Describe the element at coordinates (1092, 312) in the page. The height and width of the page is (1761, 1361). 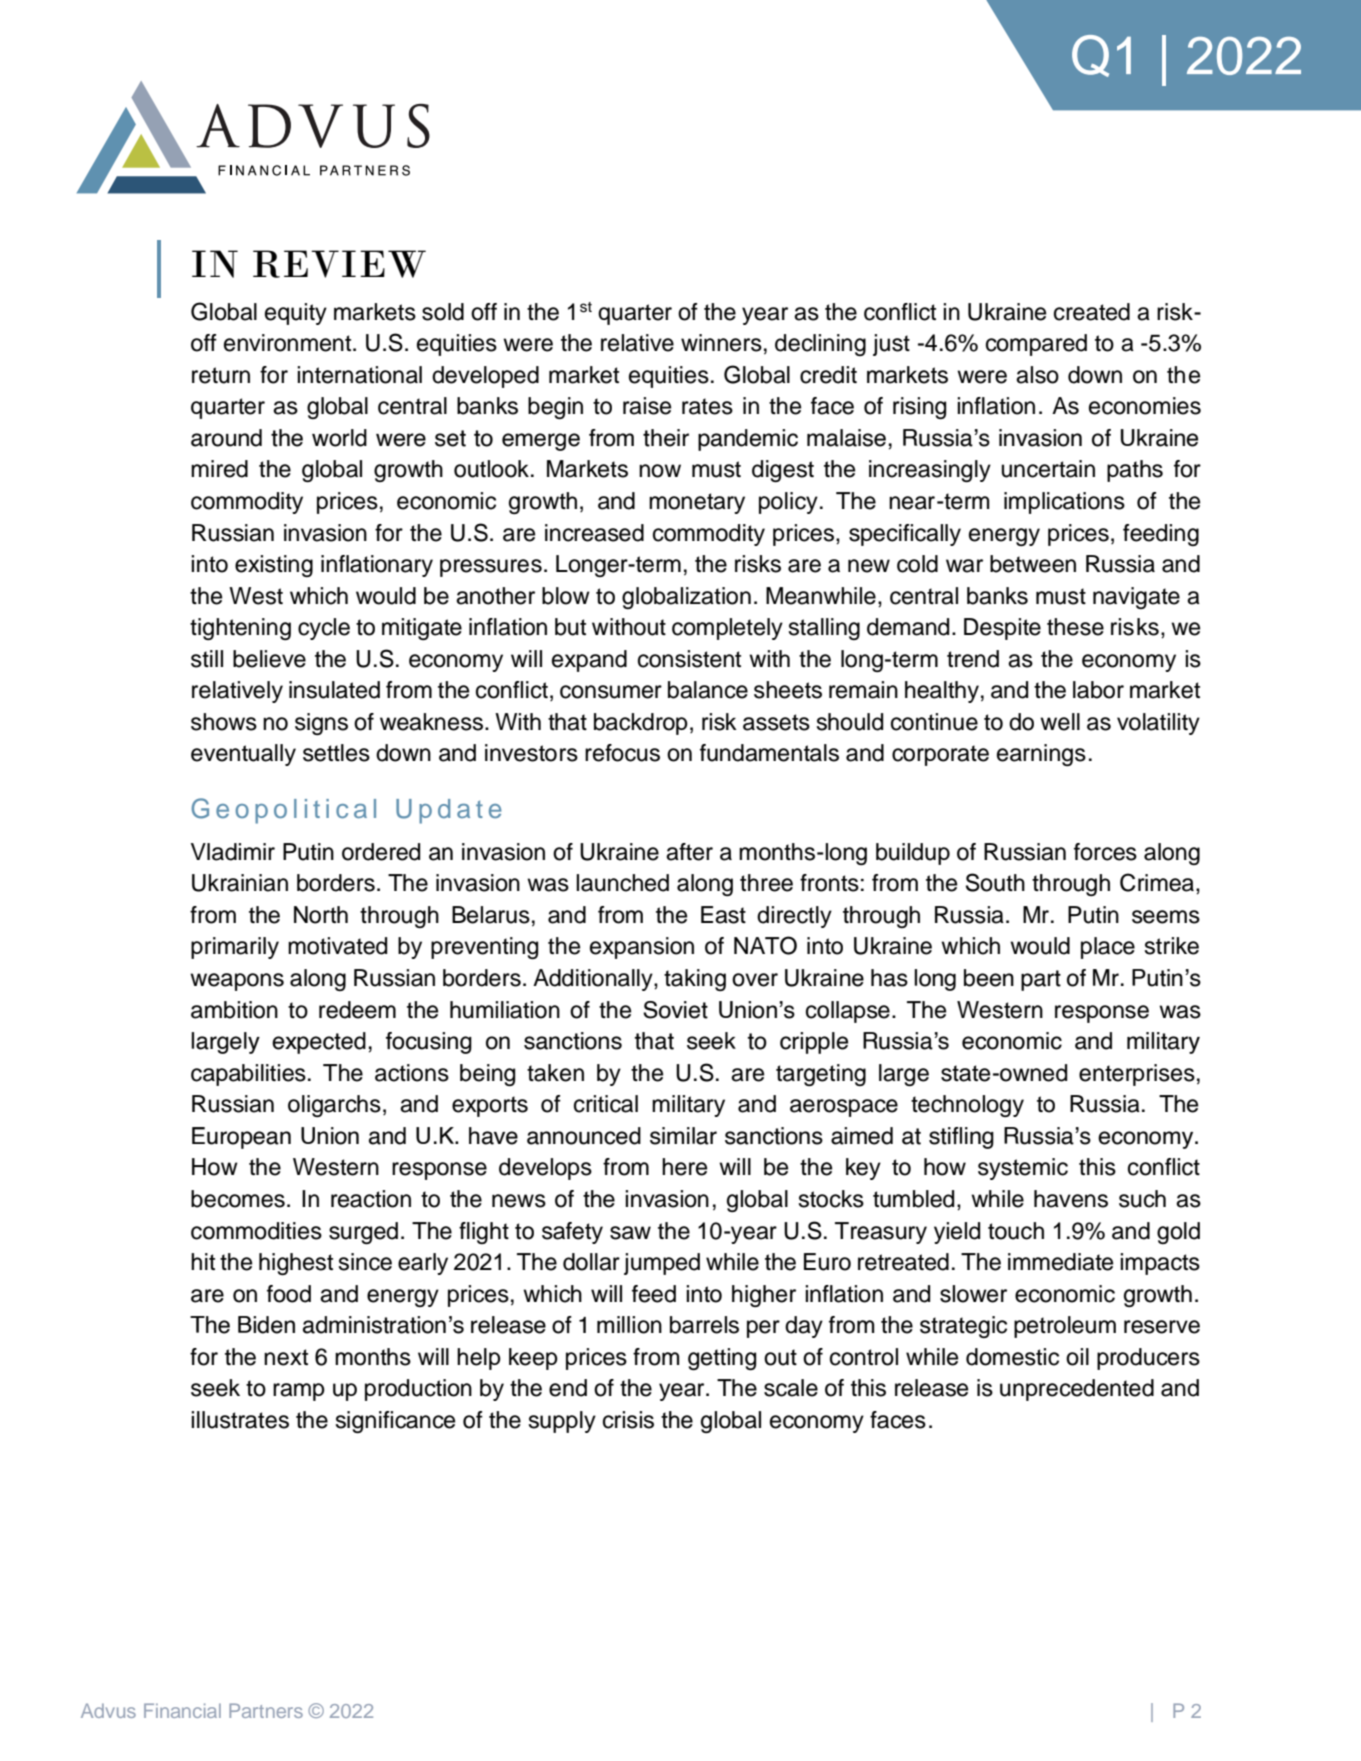
I see `created` at that location.
